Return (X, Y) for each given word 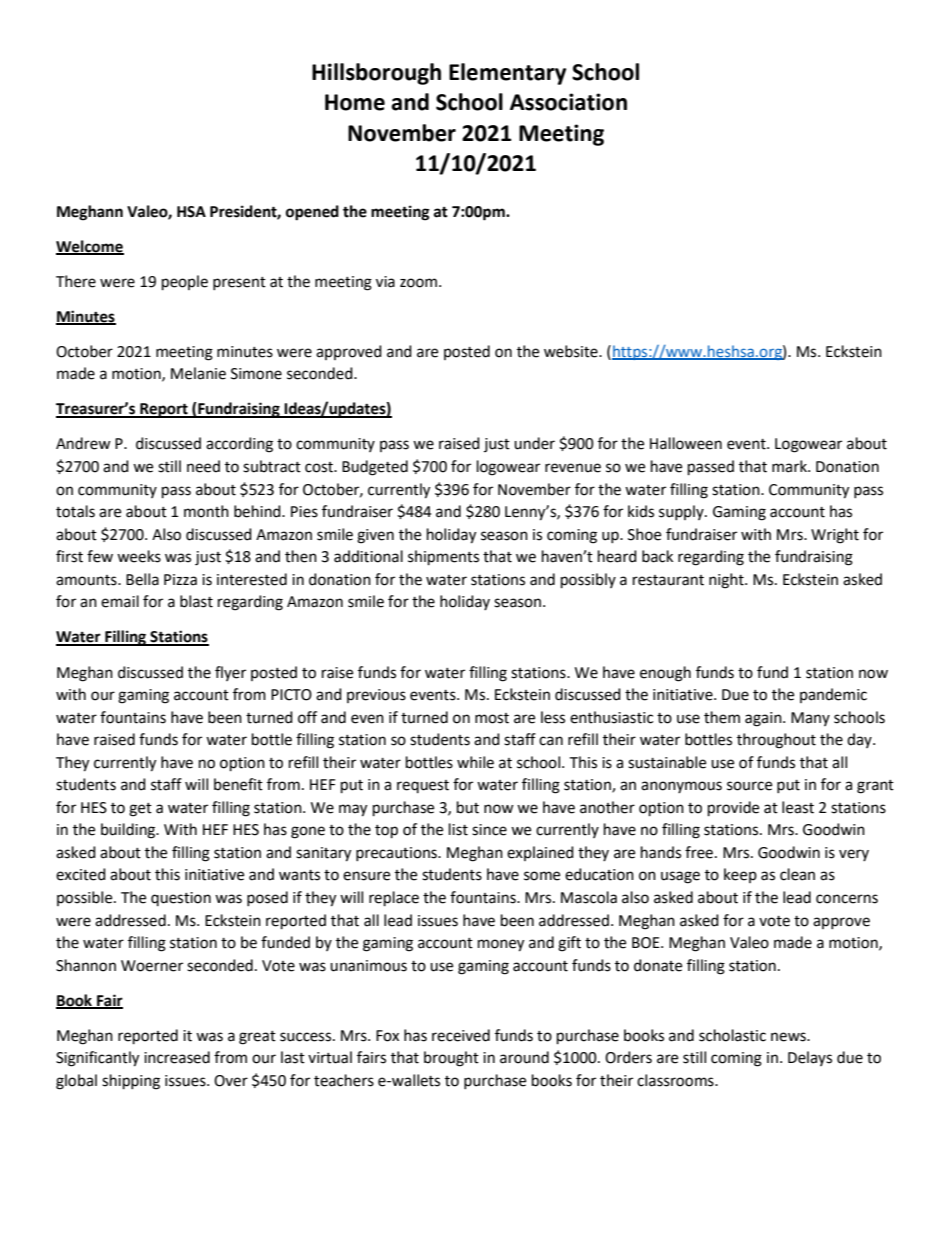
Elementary (507, 74)
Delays (810, 1058)
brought (451, 1059)
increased (177, 1057)
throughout (776, 741)
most (492, 718)
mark (790, 466)
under (534, 443)
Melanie (198, 373)
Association (568, 102)
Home (355, 102)
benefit (238, 784)
